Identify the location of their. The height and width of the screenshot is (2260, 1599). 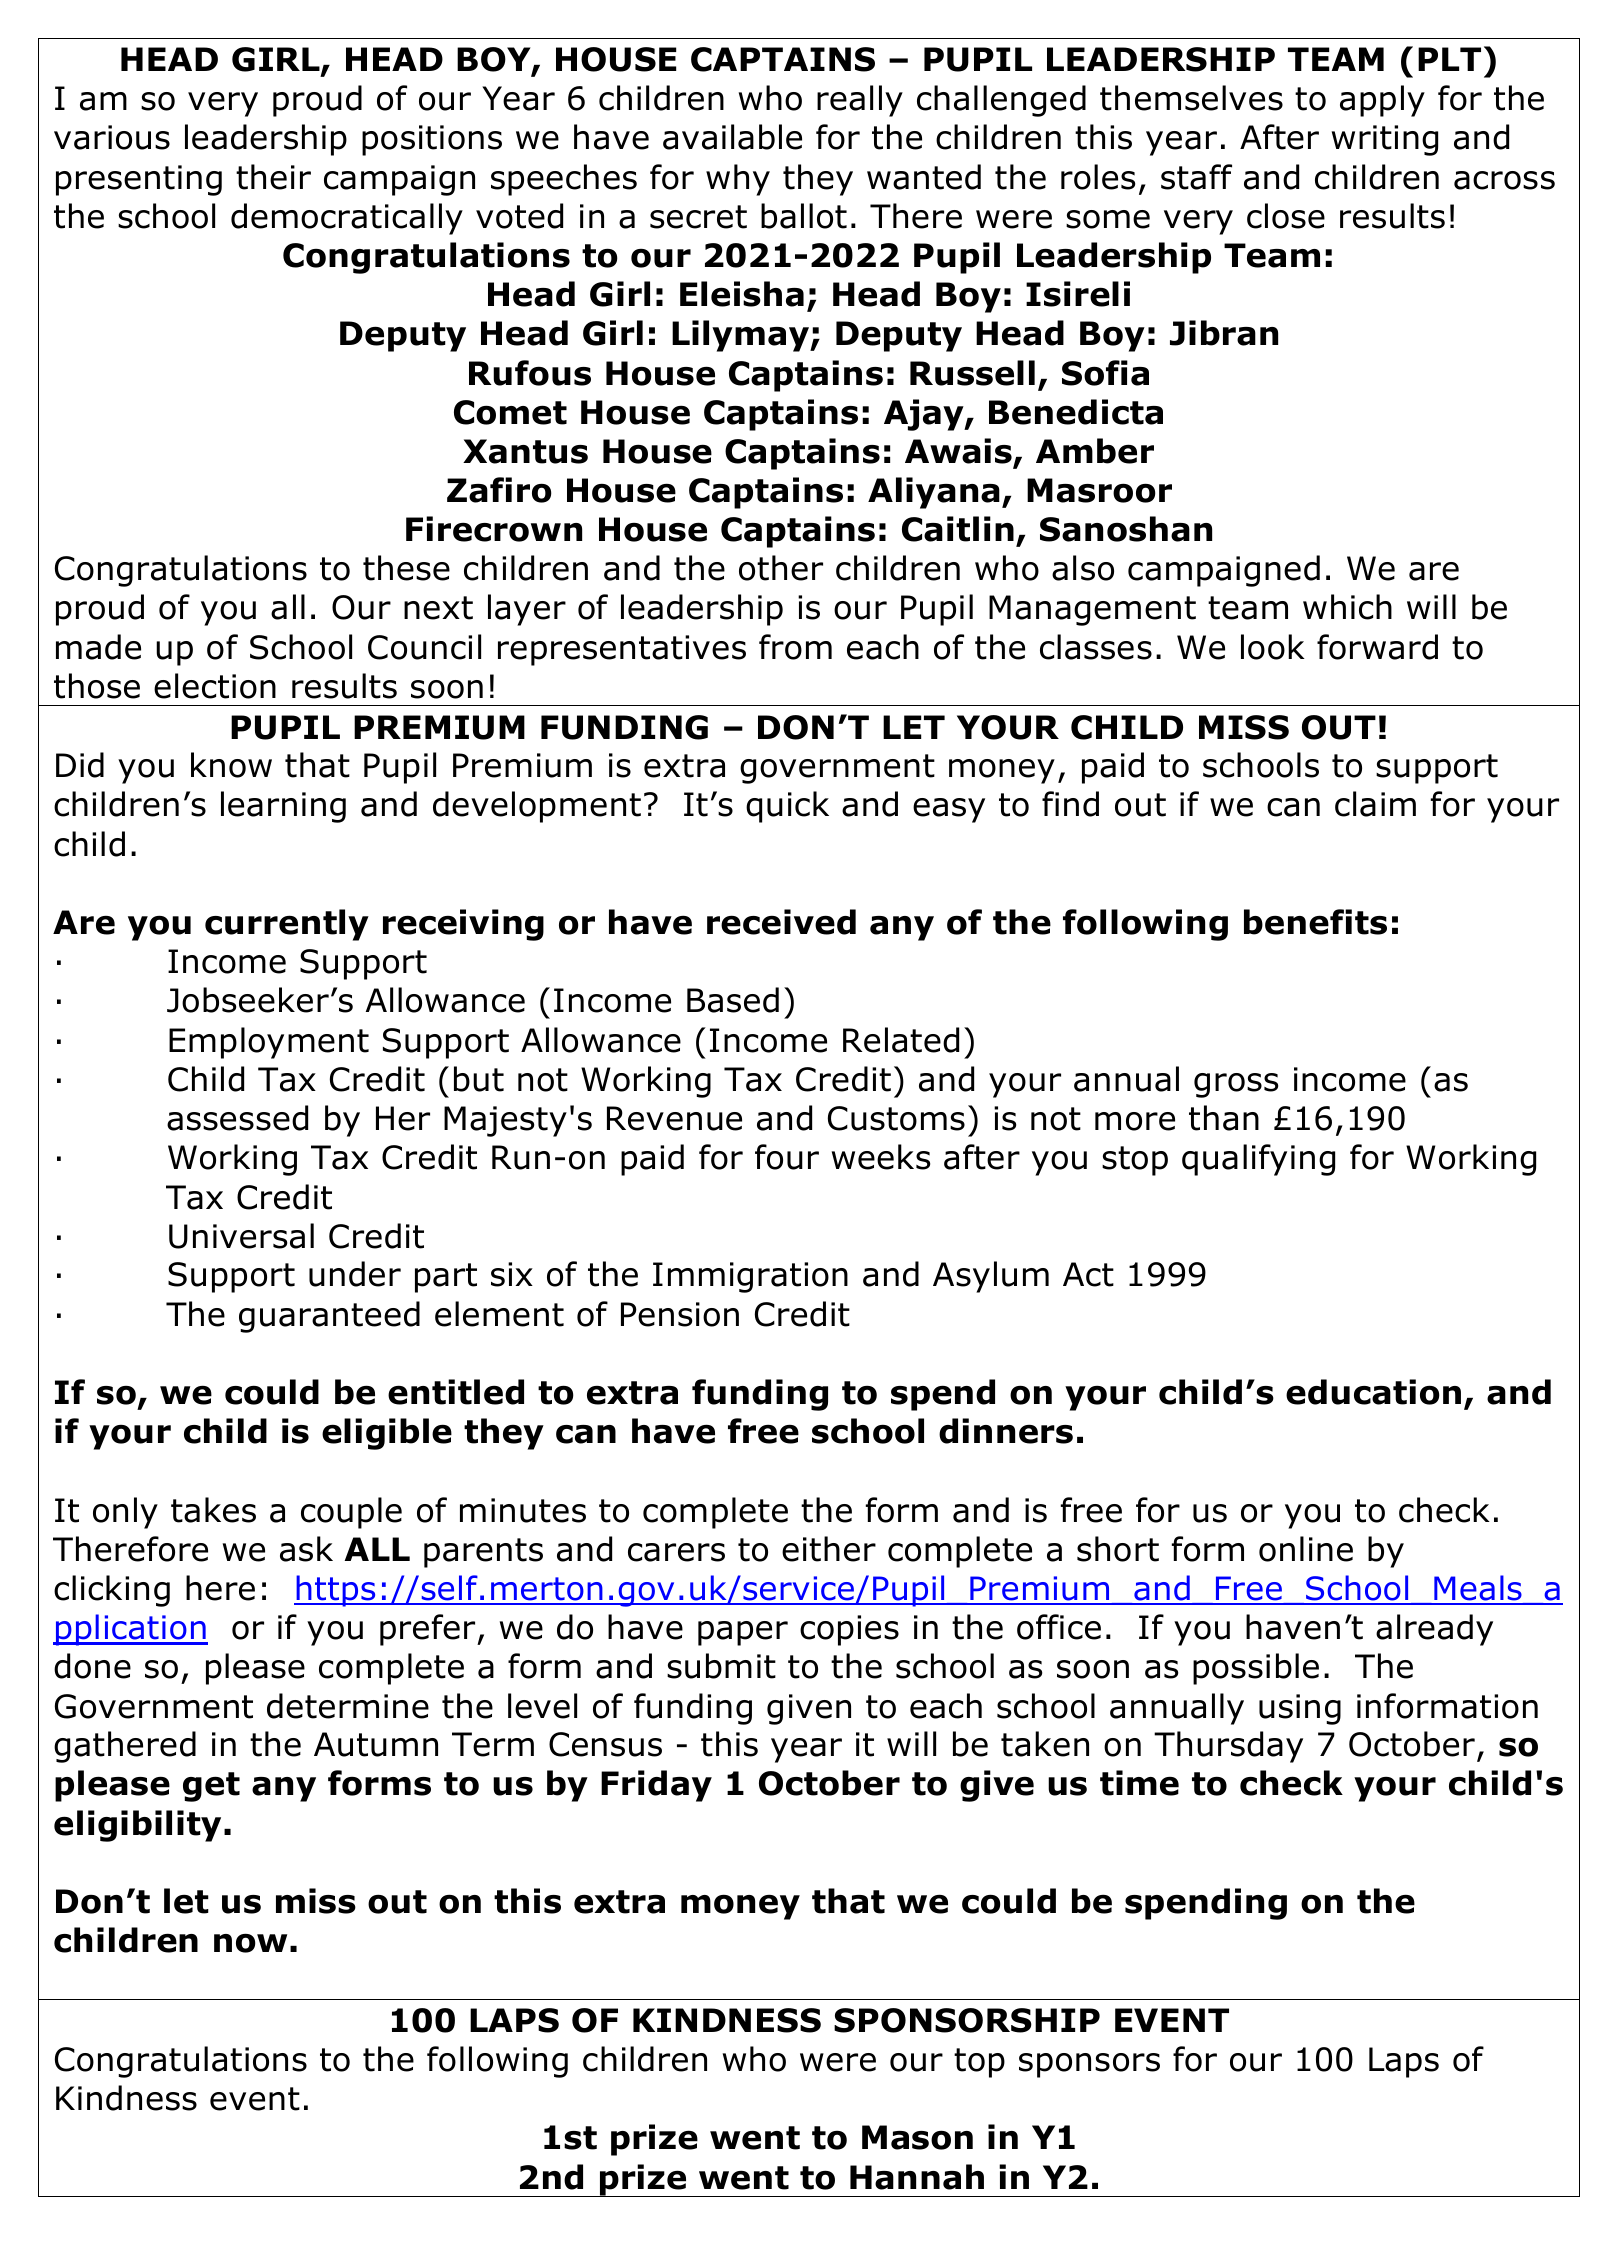
(273, 177).
